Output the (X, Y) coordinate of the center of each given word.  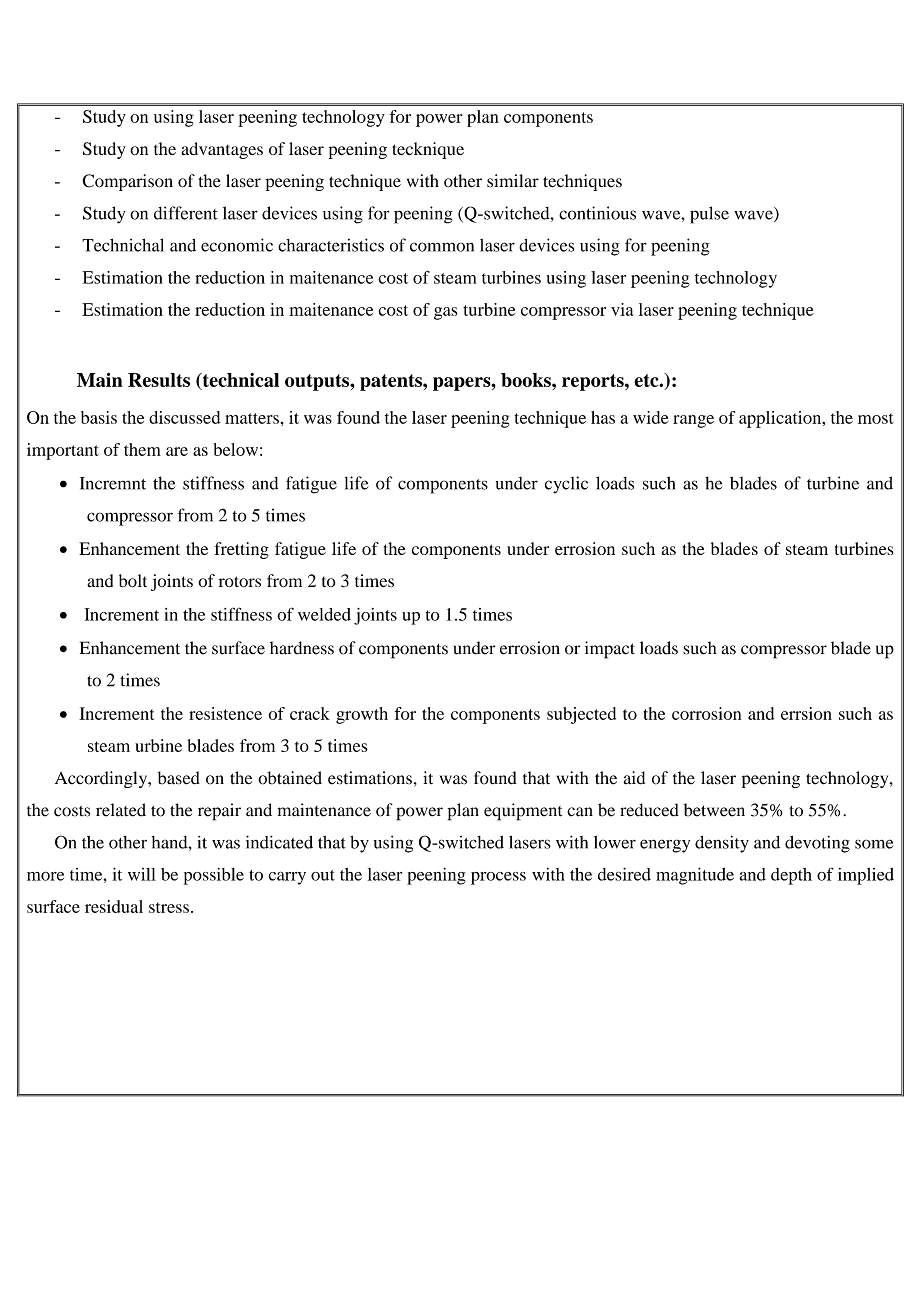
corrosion (706, 713)
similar (513, 181)
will (142, 874)
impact (610, 650)
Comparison (127, 182)
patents (392, 382)
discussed (185, 417)
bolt (133, 581)
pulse (709, 215)
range (693, 421)
